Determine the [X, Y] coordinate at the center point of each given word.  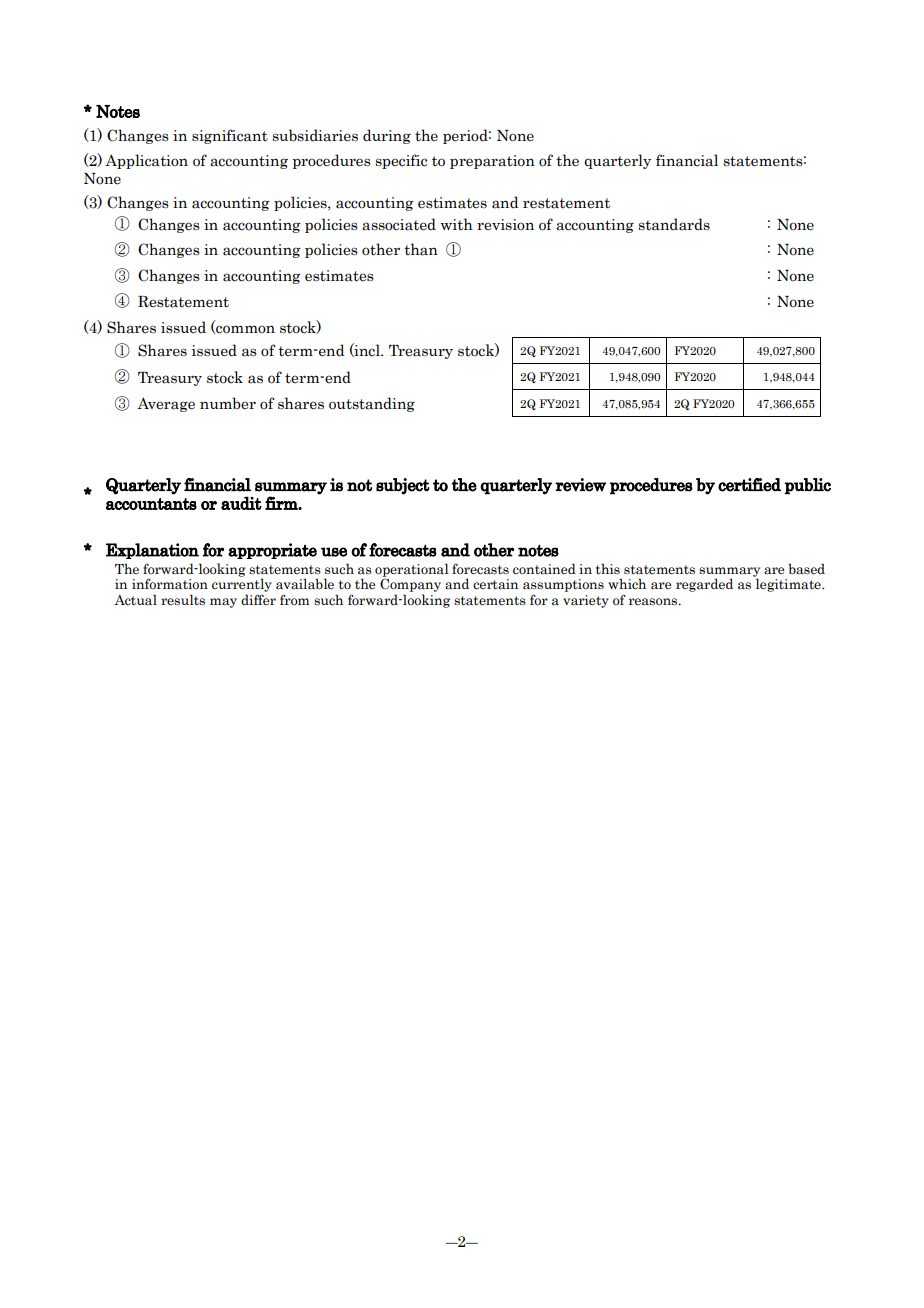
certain [495, 584]
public [808, 486]
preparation [492, 162]
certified [749, 485]
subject [403, 486]
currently [242, 585]
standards [674, 224]
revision [505, 225]
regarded [704, 585]
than [421, 249]
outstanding [372, 404]
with [457, 224]
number [228, 403]
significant [230, 136]
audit [241, 503]
